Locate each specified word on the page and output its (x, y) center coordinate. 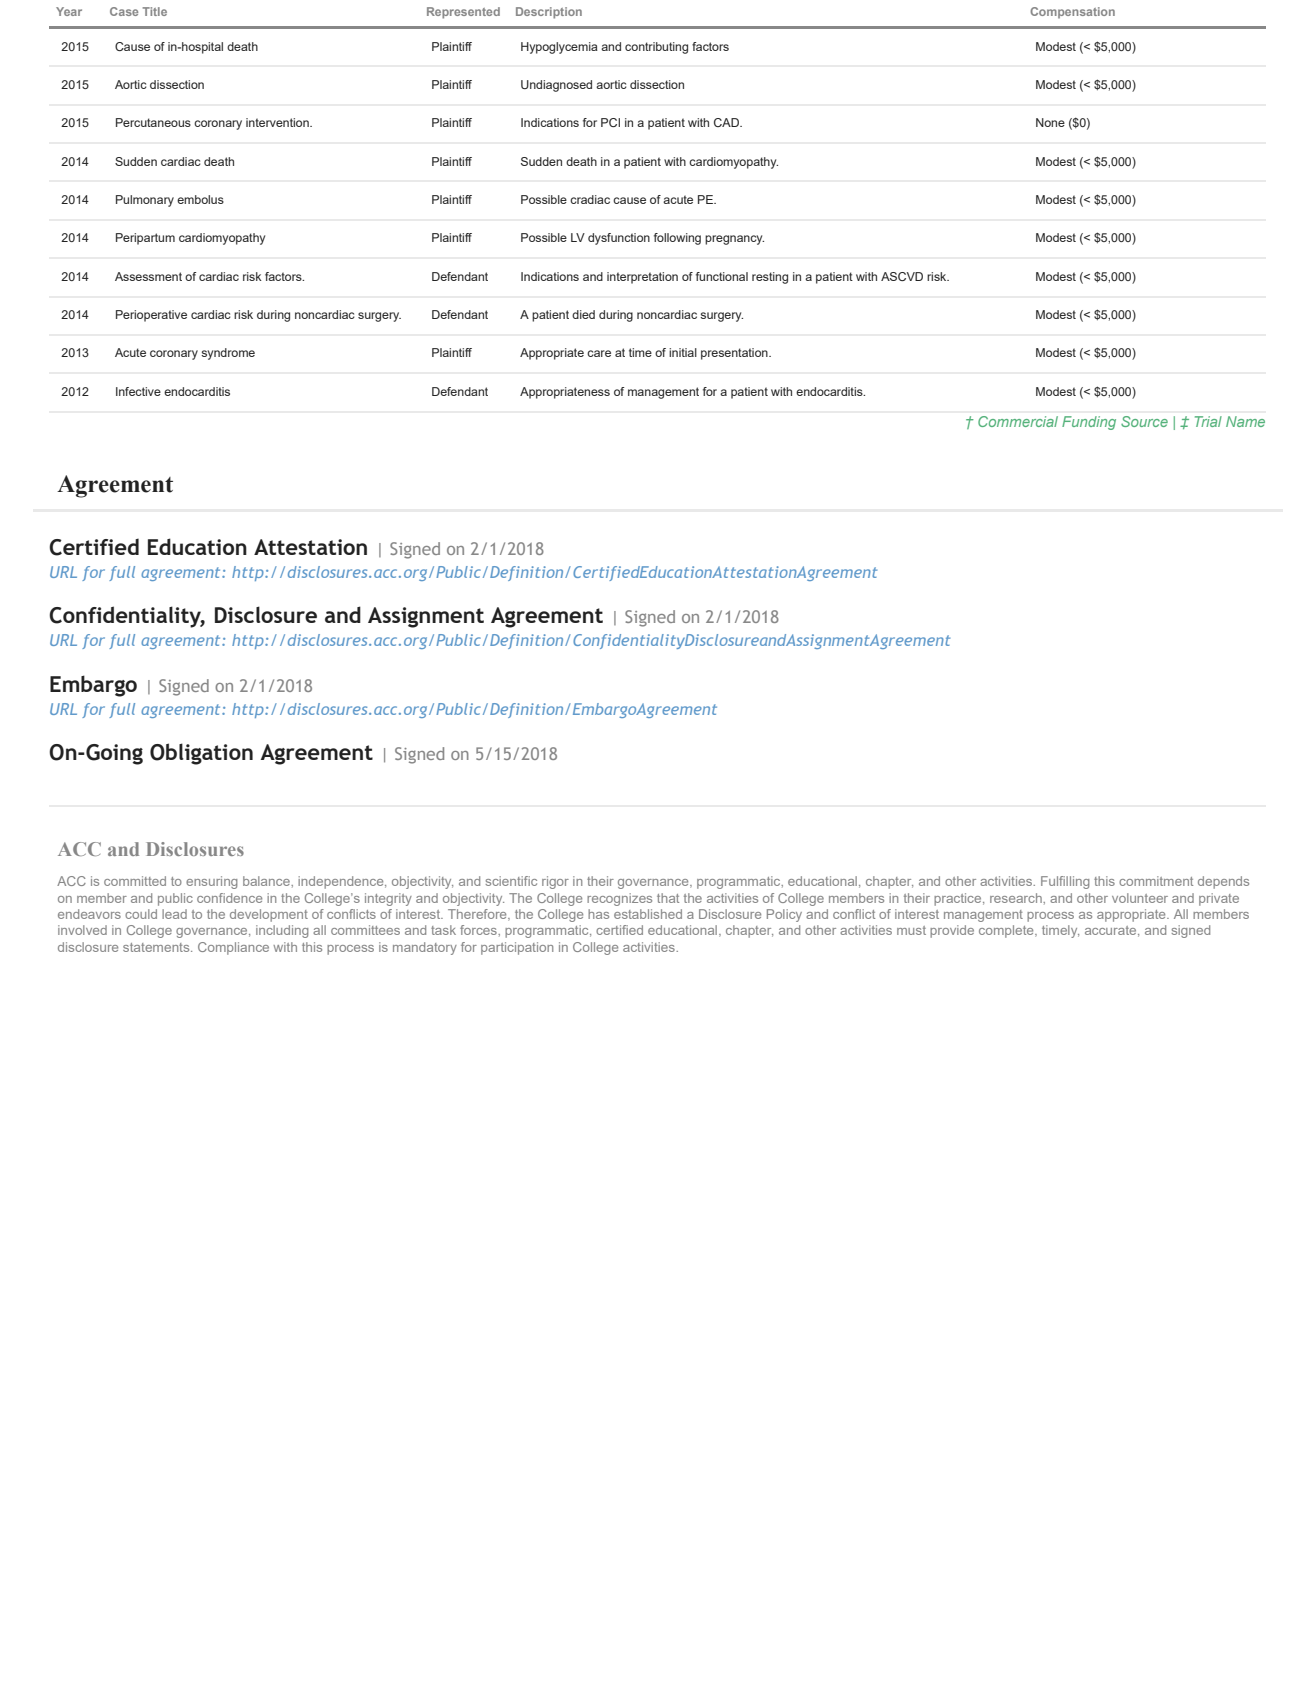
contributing (656, 48)
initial (683, 352)
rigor (555, 882)
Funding (1089, 423)
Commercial (1018, 421)
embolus (200, 199)
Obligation (201, 754)
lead (174, 914)
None (1050, 122)
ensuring (212, 882)
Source (1144, 421)
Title (155, 11)
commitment (1156, 881)
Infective (138, 391)
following (677, 239)
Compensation (1072, 13)
